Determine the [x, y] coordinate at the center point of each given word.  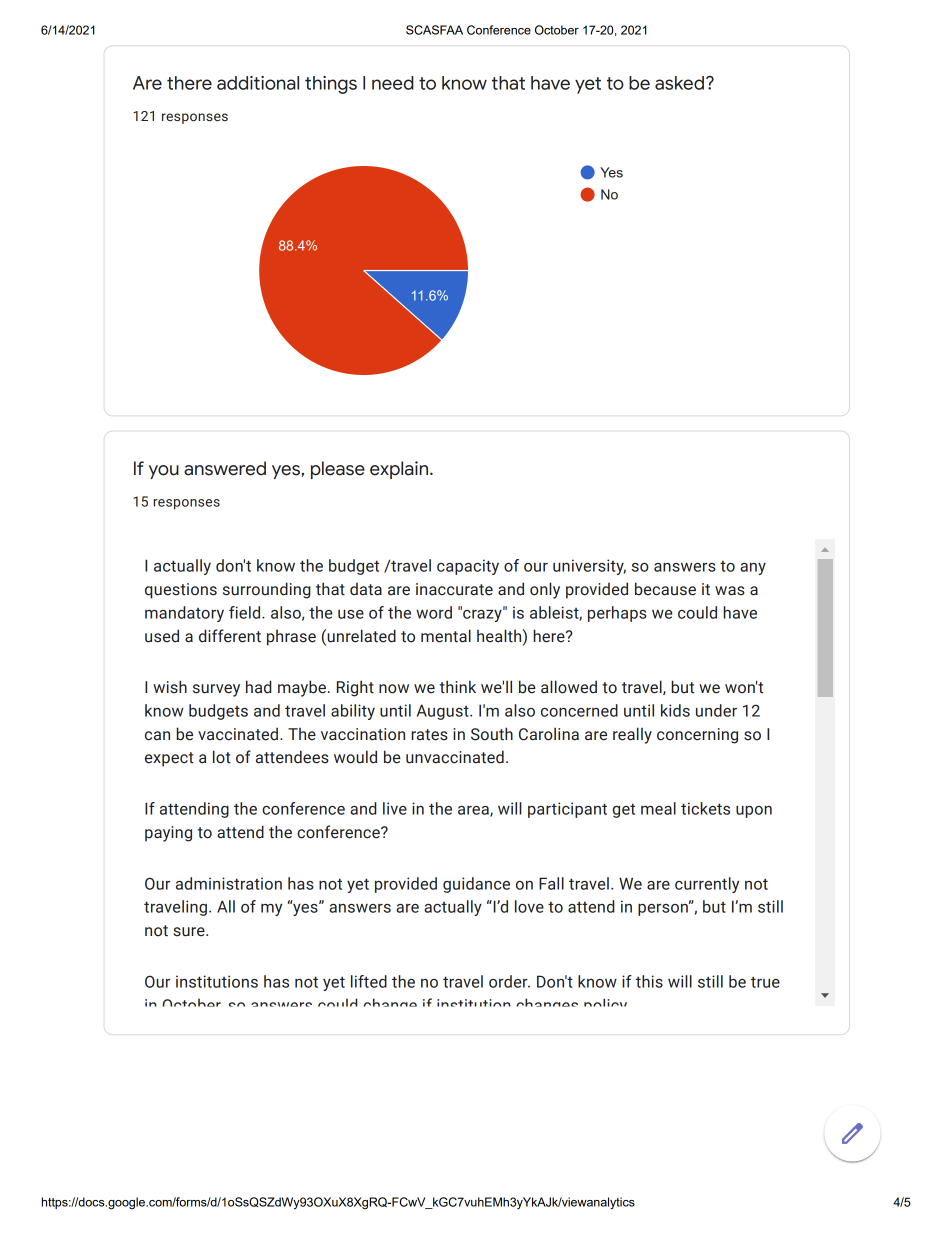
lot [222, 757]
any [753, 569]
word [434, 612]
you [164, 472]
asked [679, 83]
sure [190, 932]
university [589, 567]
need [393, 83]
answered [225, 468]
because [665, 589]
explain [400, 470]
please [338, 470]
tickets [705, 808]
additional [258, 83]
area [474, 811]
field [246, 612]
